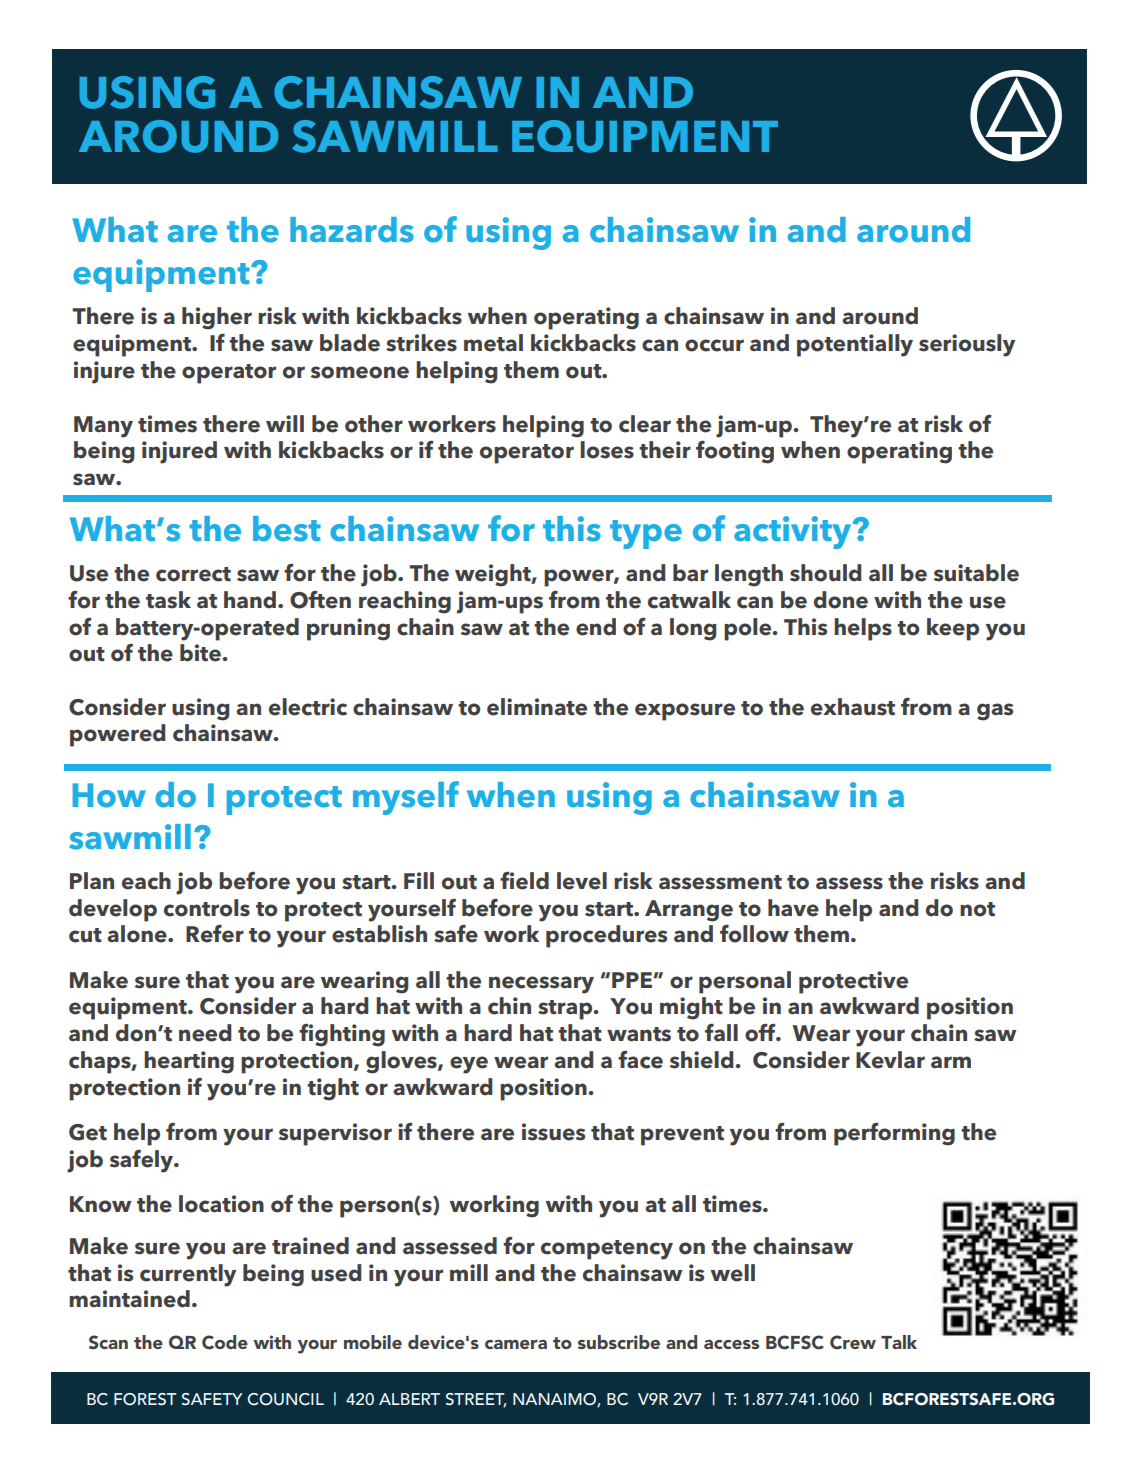  I want to click on potentially, so click(855, 345).
